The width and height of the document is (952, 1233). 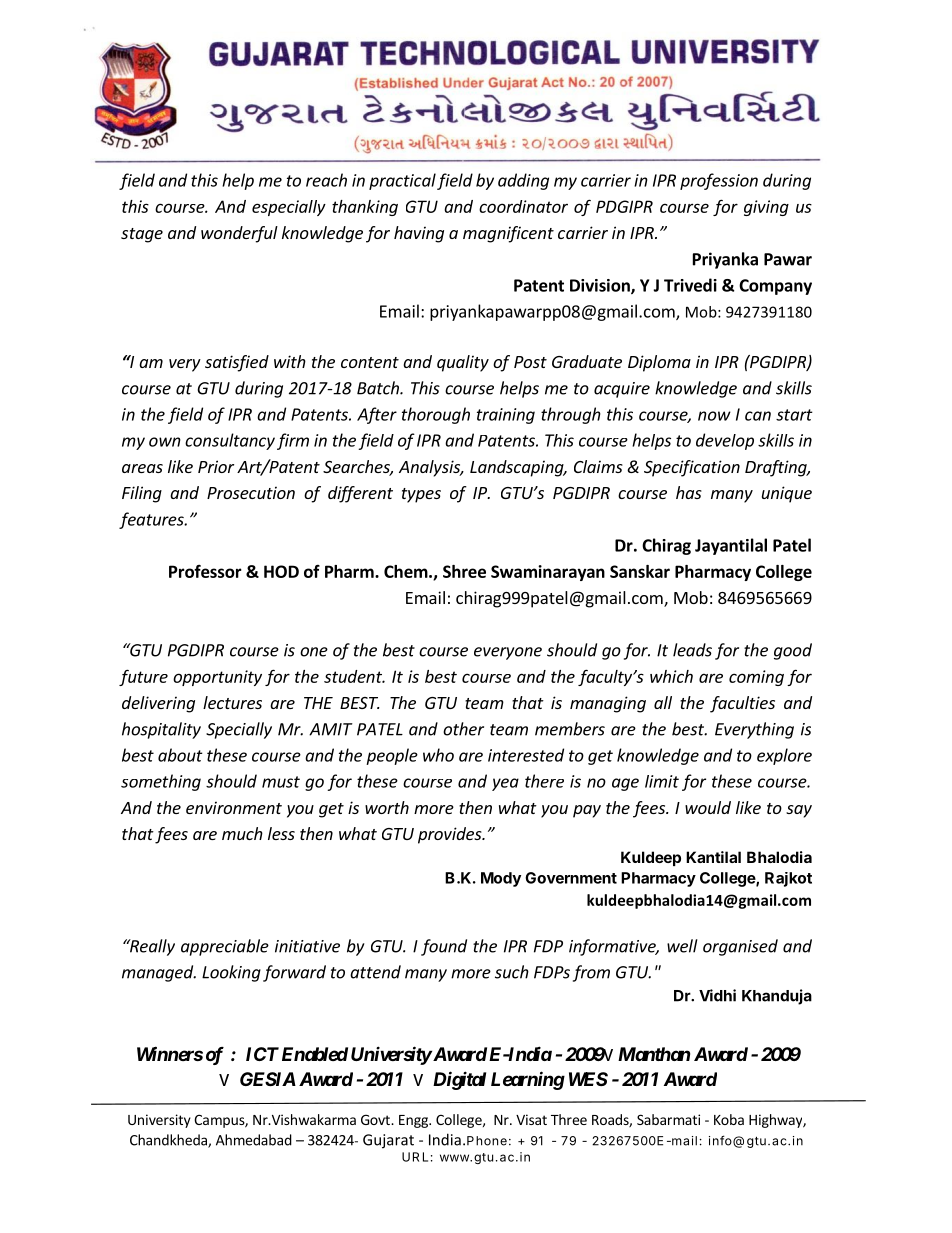 I want to click on types, so click(x=421, y=495).
